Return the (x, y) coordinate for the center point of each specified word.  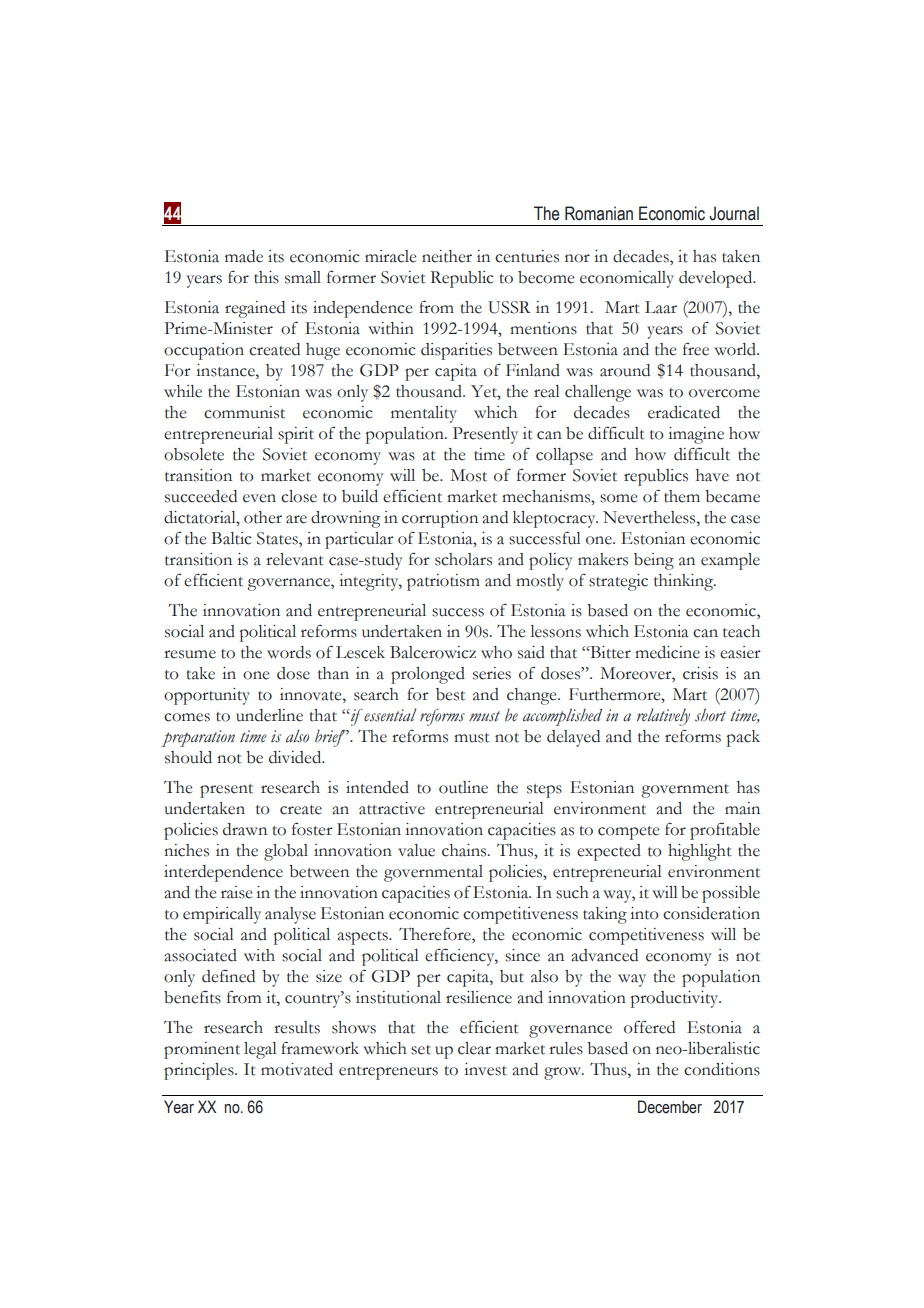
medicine (667, 652)
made (244, 256)
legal (260, 1050)
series (492, 673)
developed (717, 279)
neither (447, 256)
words (289, 652)
